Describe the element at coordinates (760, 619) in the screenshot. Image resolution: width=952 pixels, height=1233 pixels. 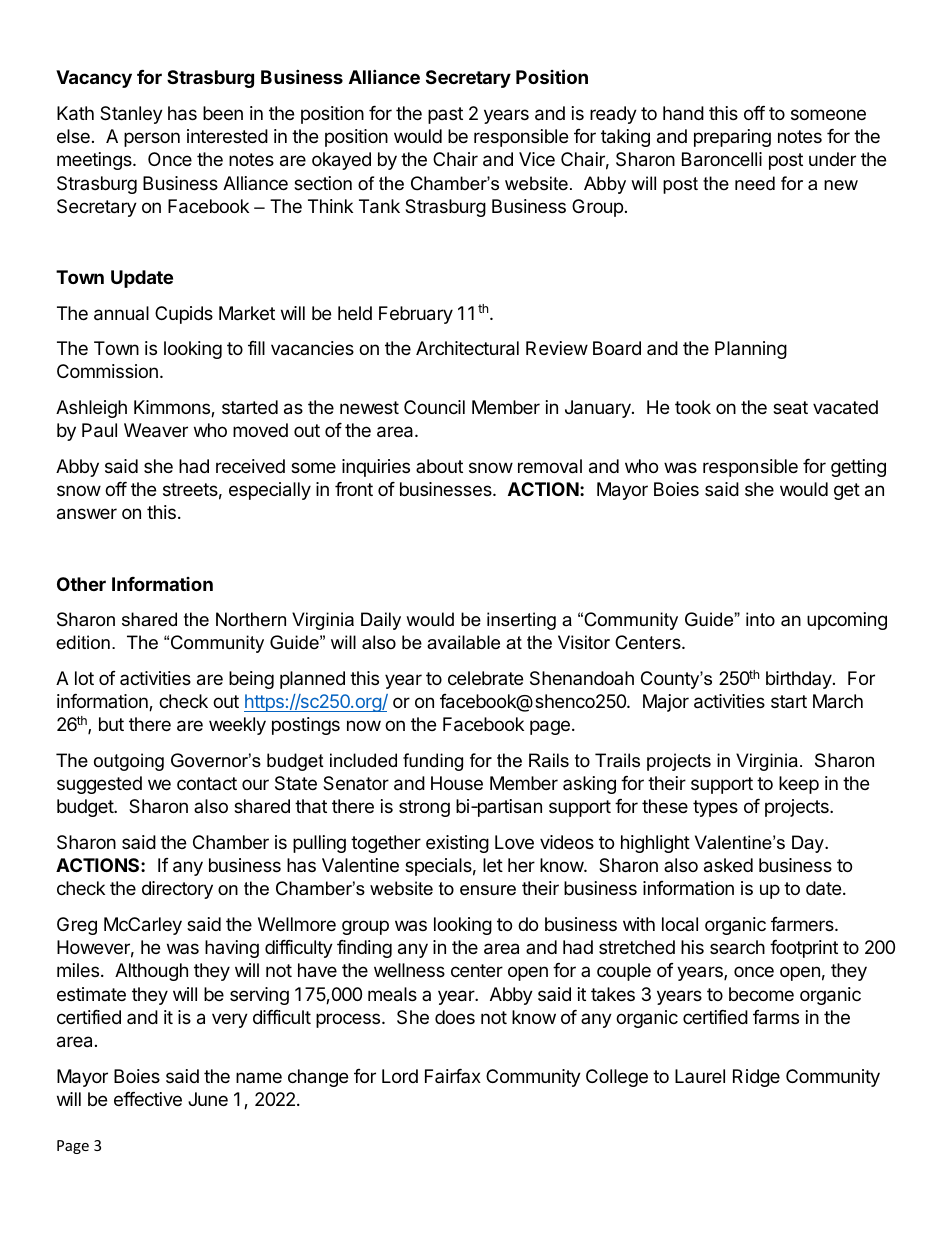
I see `into` at that location.
